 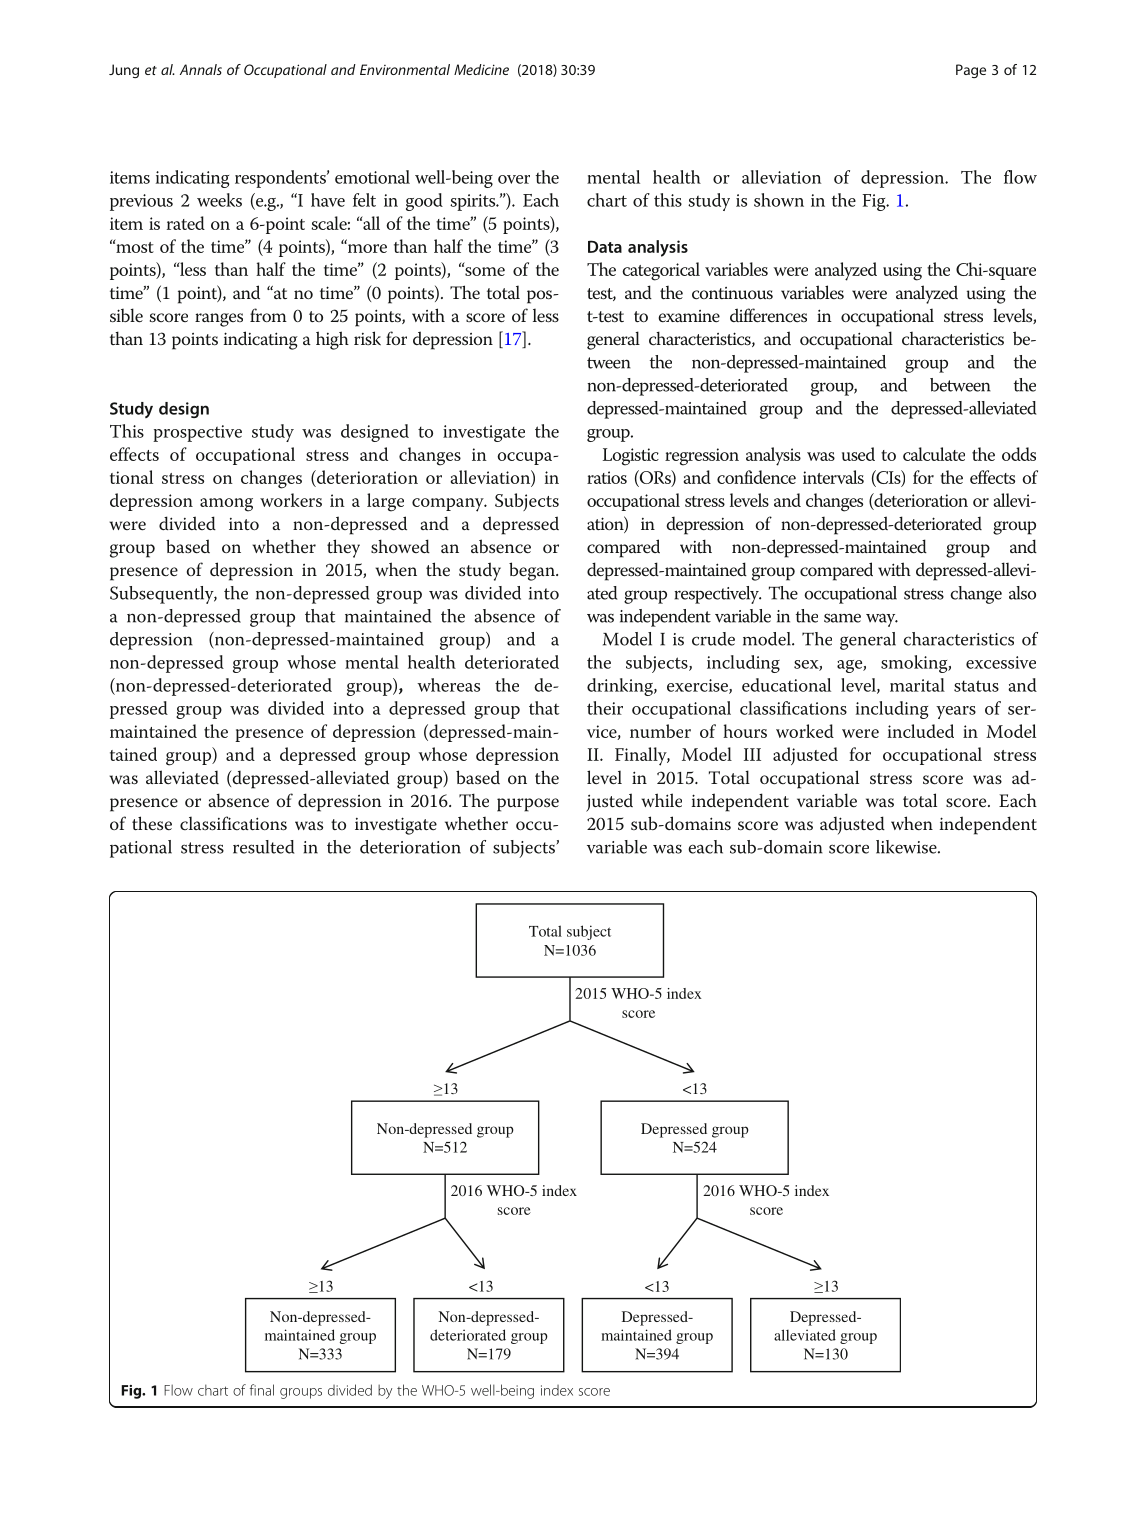 I want to click on examine, so click(x=689, y=316).
